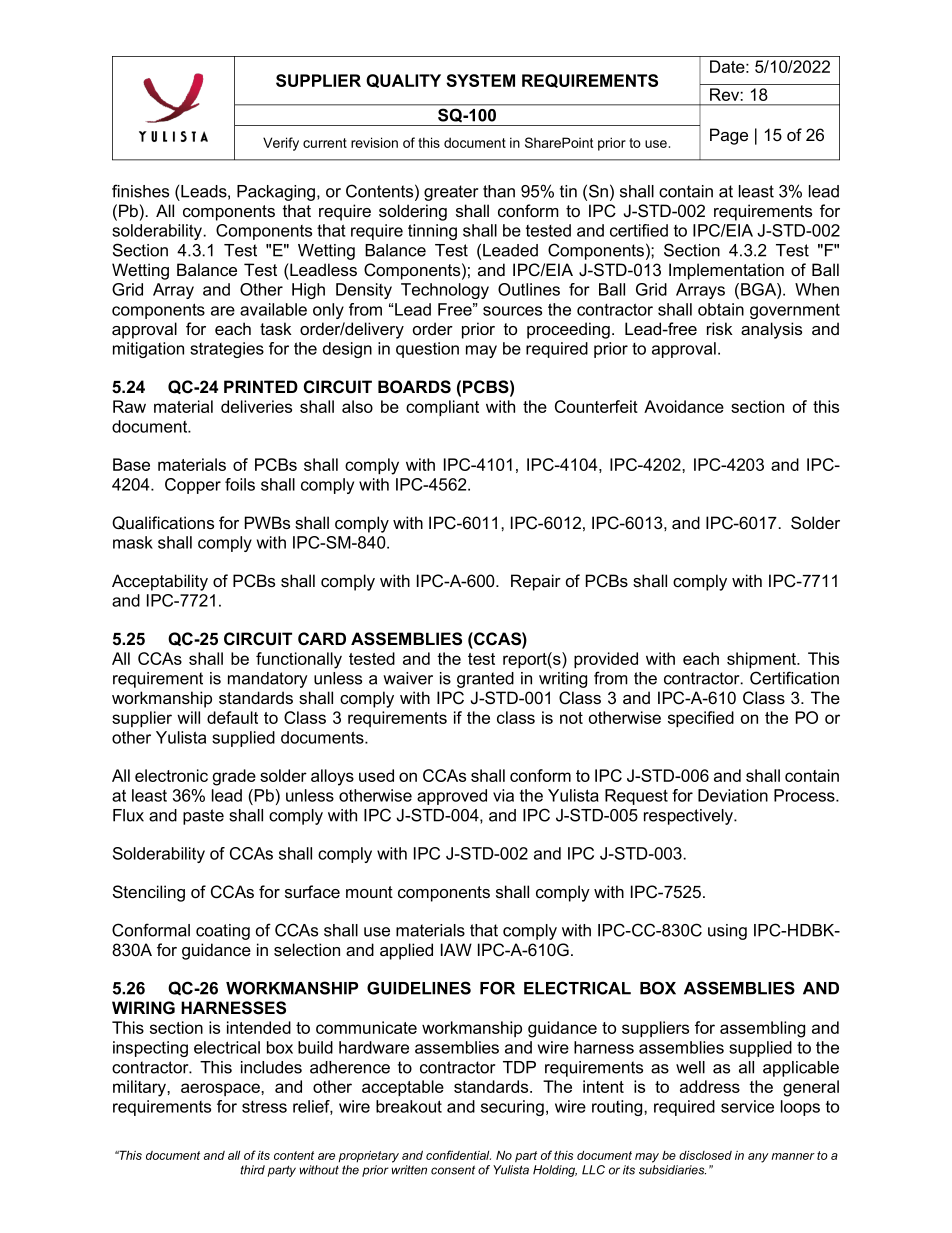 The height and width of the image is (1233, 952). What do you see at coordinates (203, 817) in the image?
I see `paste` at bounding box center [203, 817].
